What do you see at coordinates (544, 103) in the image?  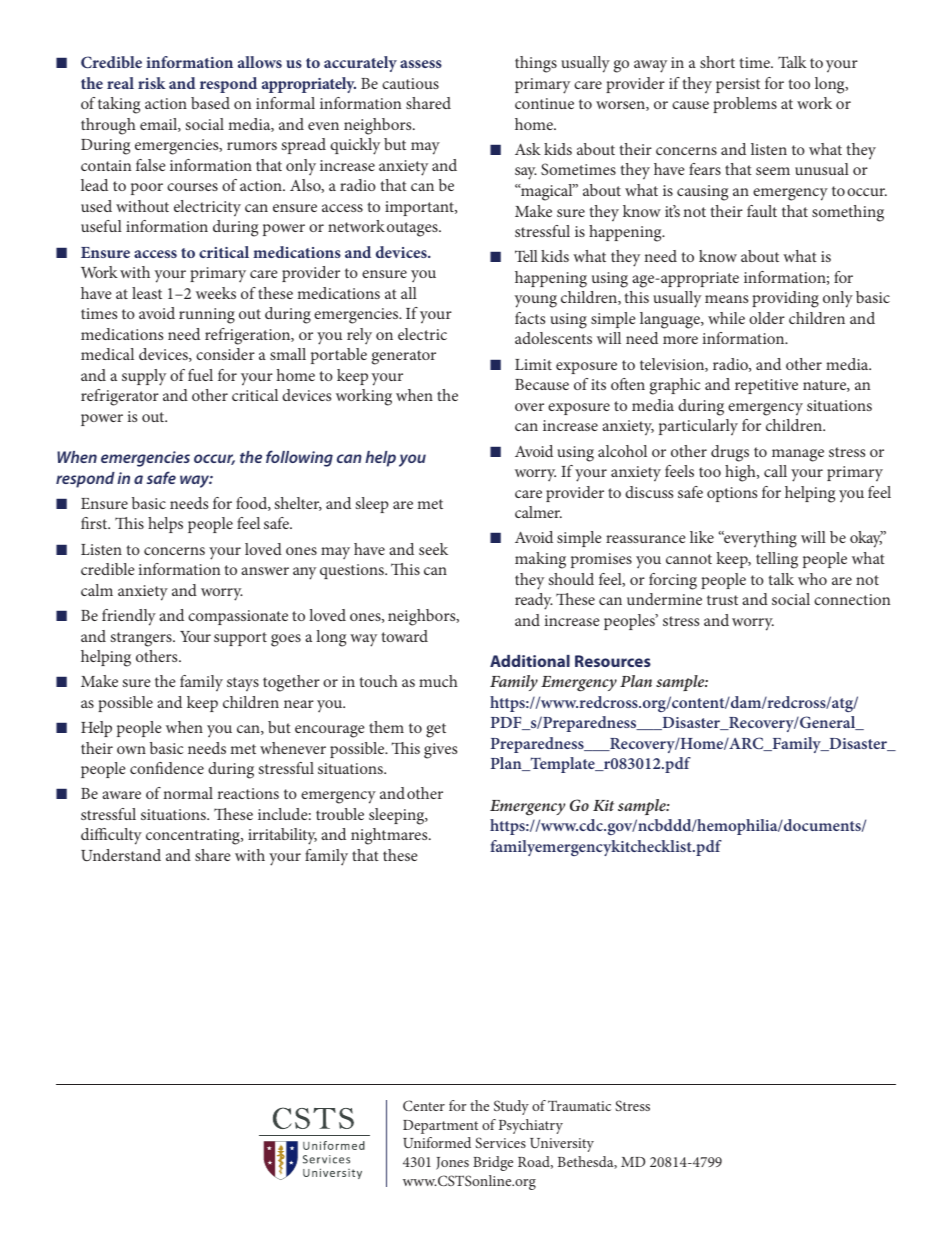 I see `continue` at bounding box center [544, 103].
